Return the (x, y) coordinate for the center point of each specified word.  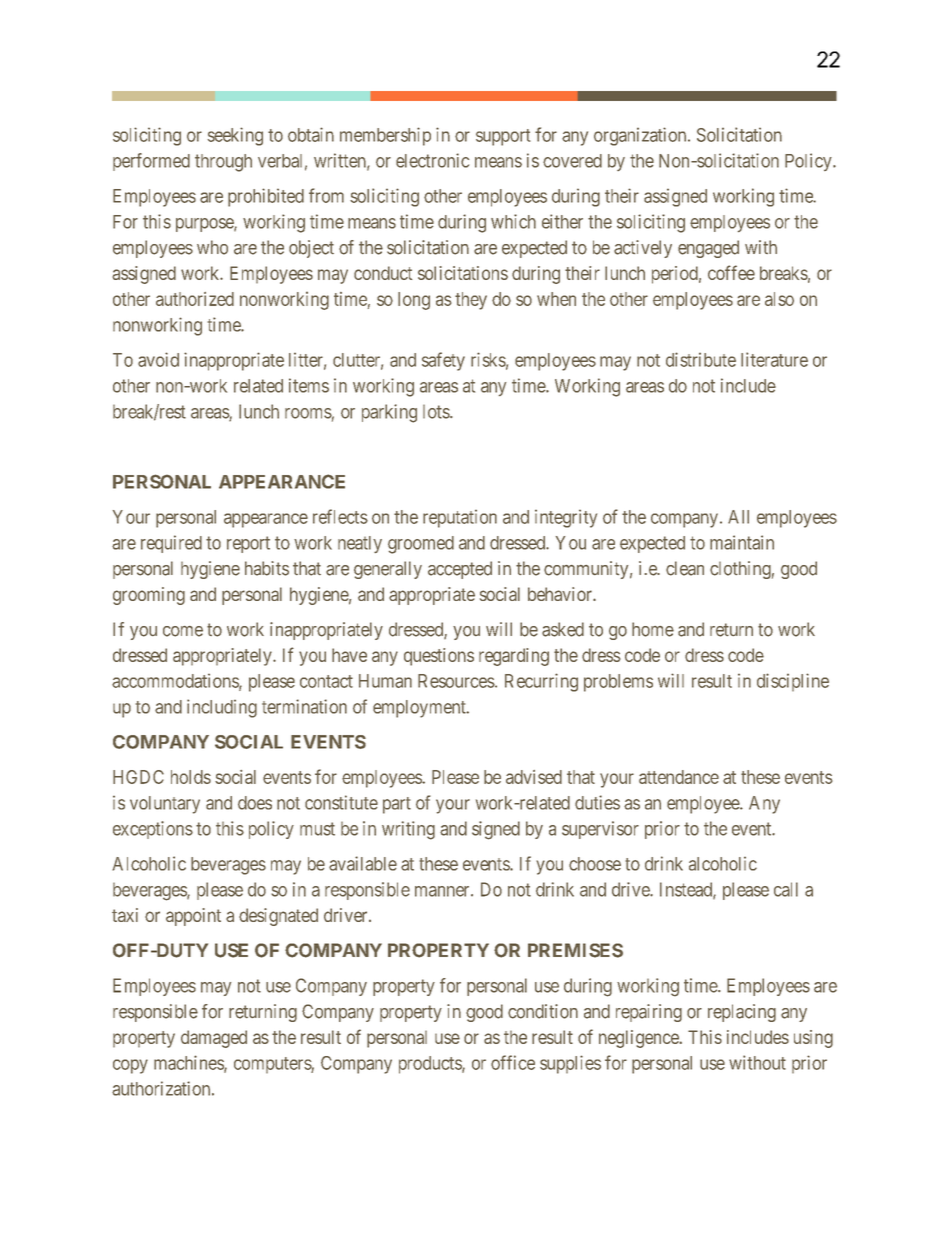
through (223, 163)
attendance (679, 777)
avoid (158, 359)
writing (408, 830)
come (183, 631)
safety (443, 361)
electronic (432, 160)
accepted (460, 570)
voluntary (165, 805)
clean (685, 568)
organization (641, 136)
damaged (214, 1039)
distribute (701, 359)
